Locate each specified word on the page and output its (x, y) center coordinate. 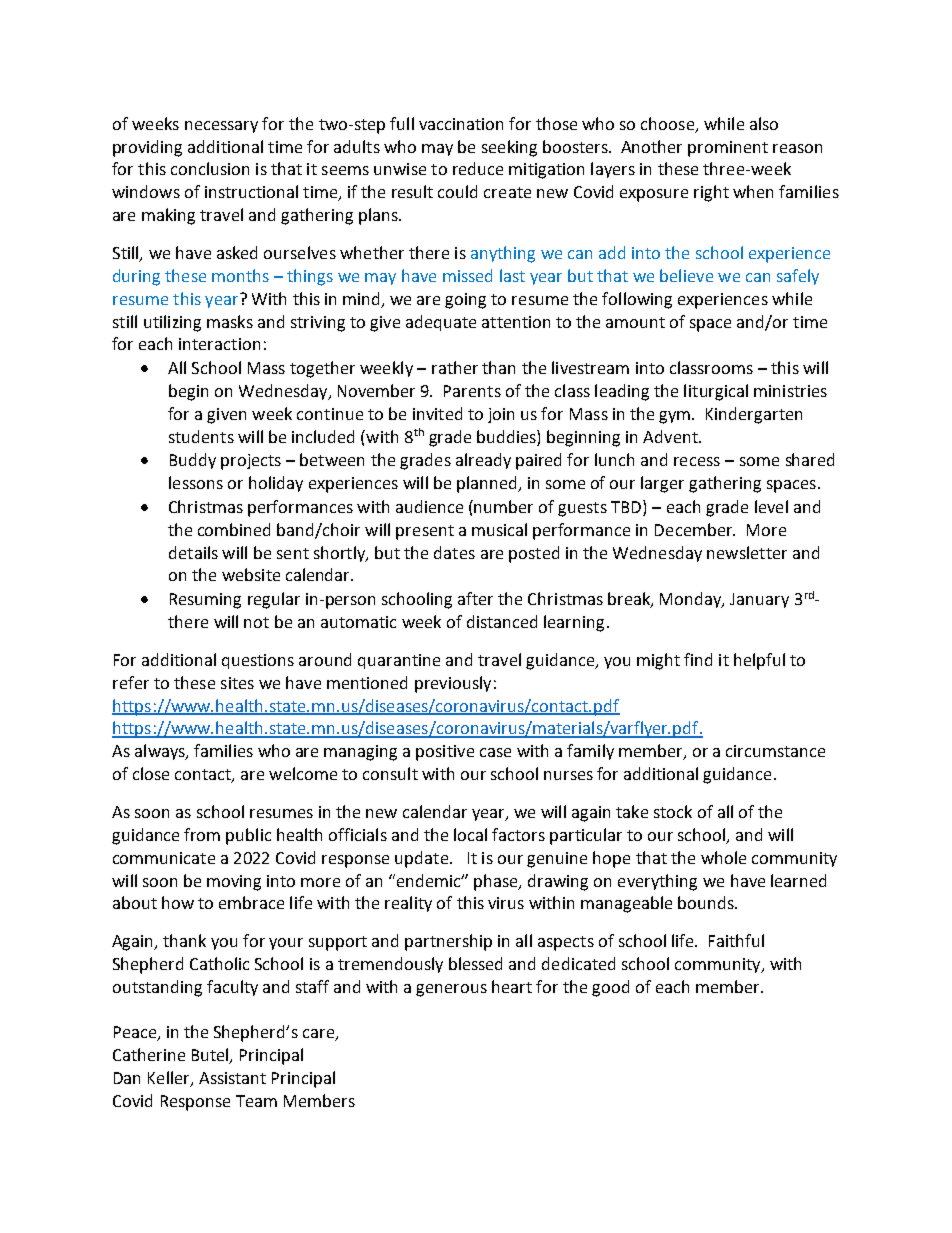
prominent (728, 149)
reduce (478, 168)
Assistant (232, 1078)
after (475, 598)
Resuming (205, 601)
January (759, 600)
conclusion (210, 168)
